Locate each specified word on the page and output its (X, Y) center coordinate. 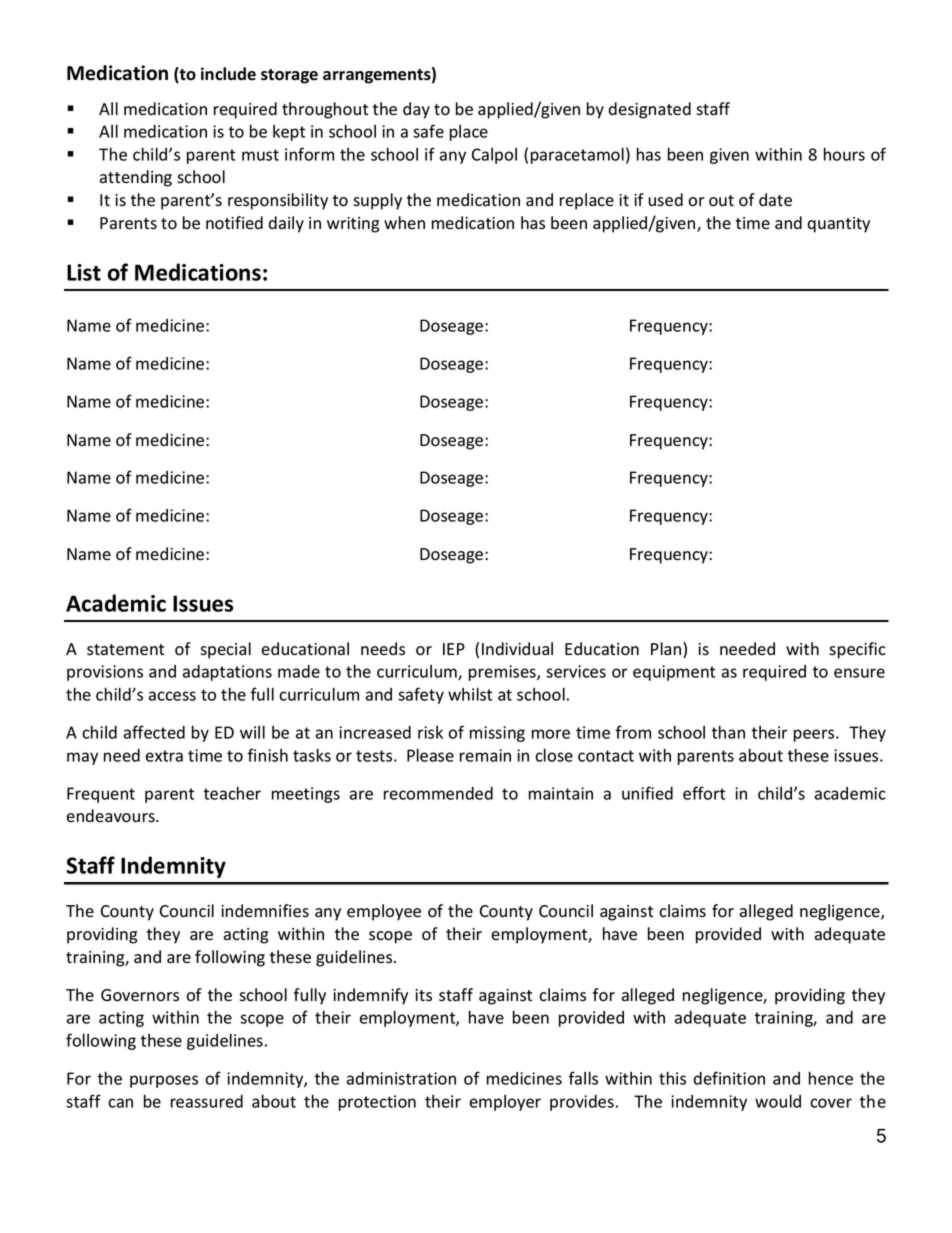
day (416, 110)
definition (729, 1078)
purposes (164, 1081)
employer (505, 1103)
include (228, 74)
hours (844, 154)
